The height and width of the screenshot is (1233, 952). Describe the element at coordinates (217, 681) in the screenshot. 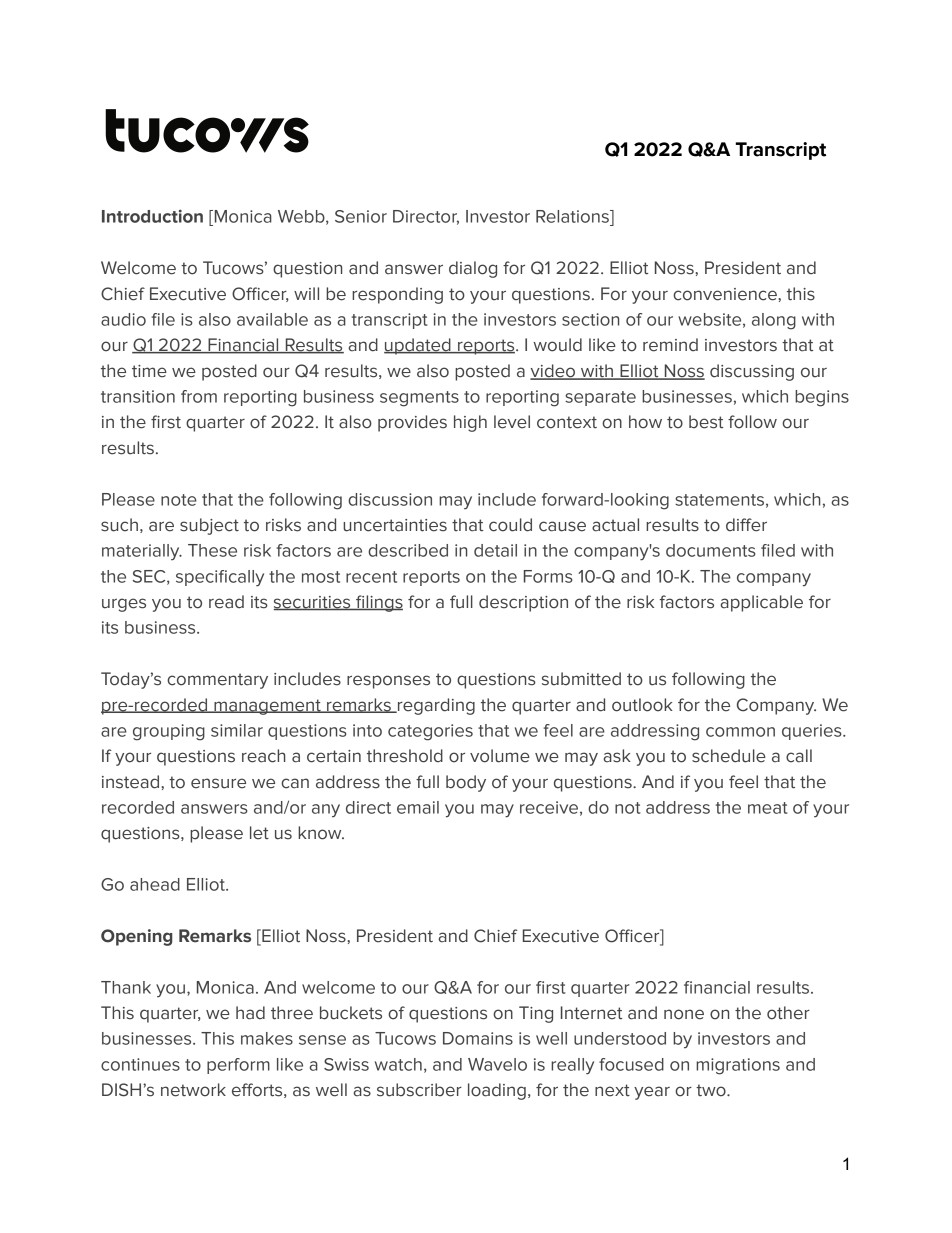

I see `commentary` at that location.
